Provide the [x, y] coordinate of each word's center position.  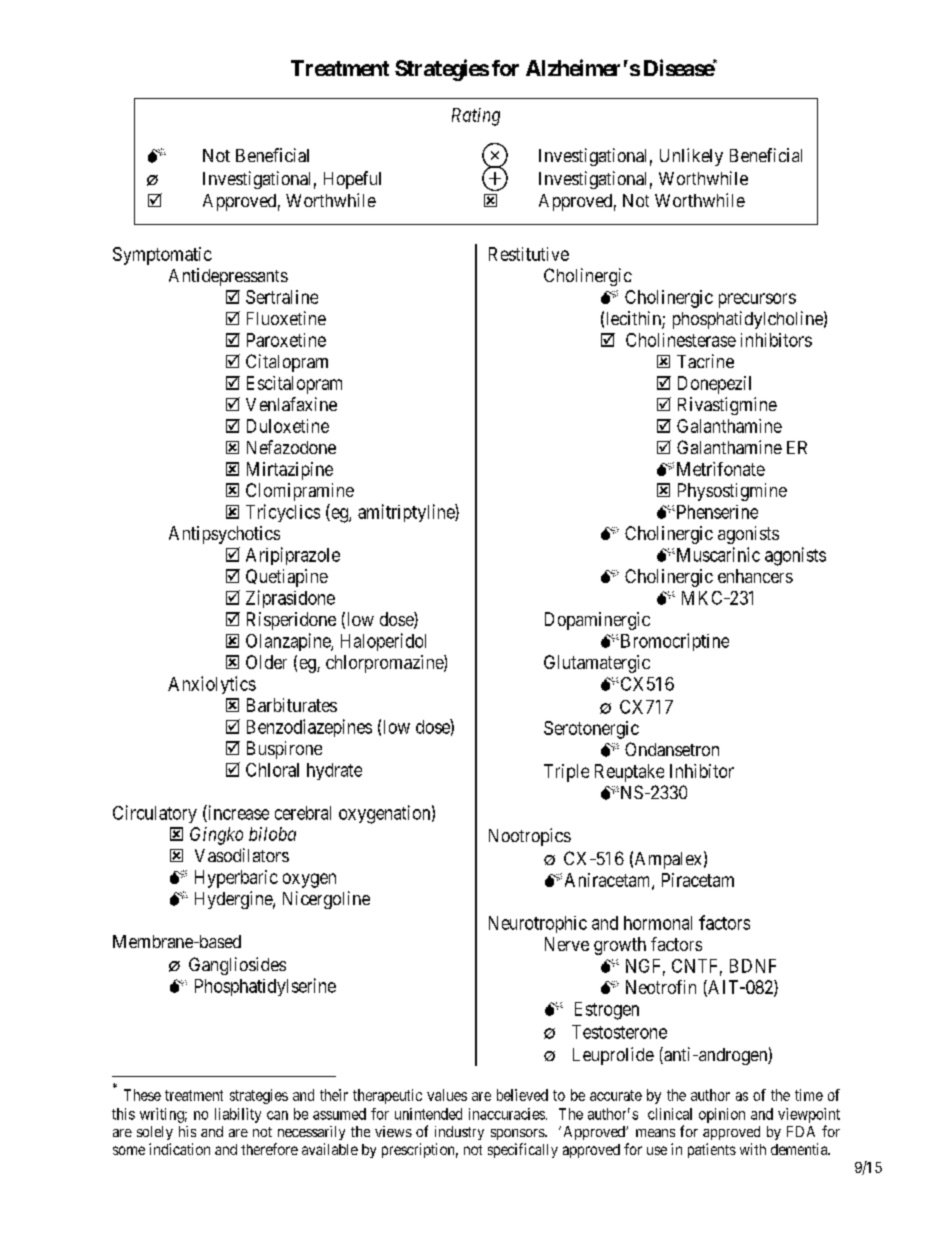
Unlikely [691, 157]
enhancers [755, 576]
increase [237, 813]
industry [459, 1133]
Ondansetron [672, 749]
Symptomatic [162, 256]
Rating [476, 117]
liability [238, 1115]
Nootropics [530, 837]
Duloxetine [288, 426]
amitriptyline [407, 513]
